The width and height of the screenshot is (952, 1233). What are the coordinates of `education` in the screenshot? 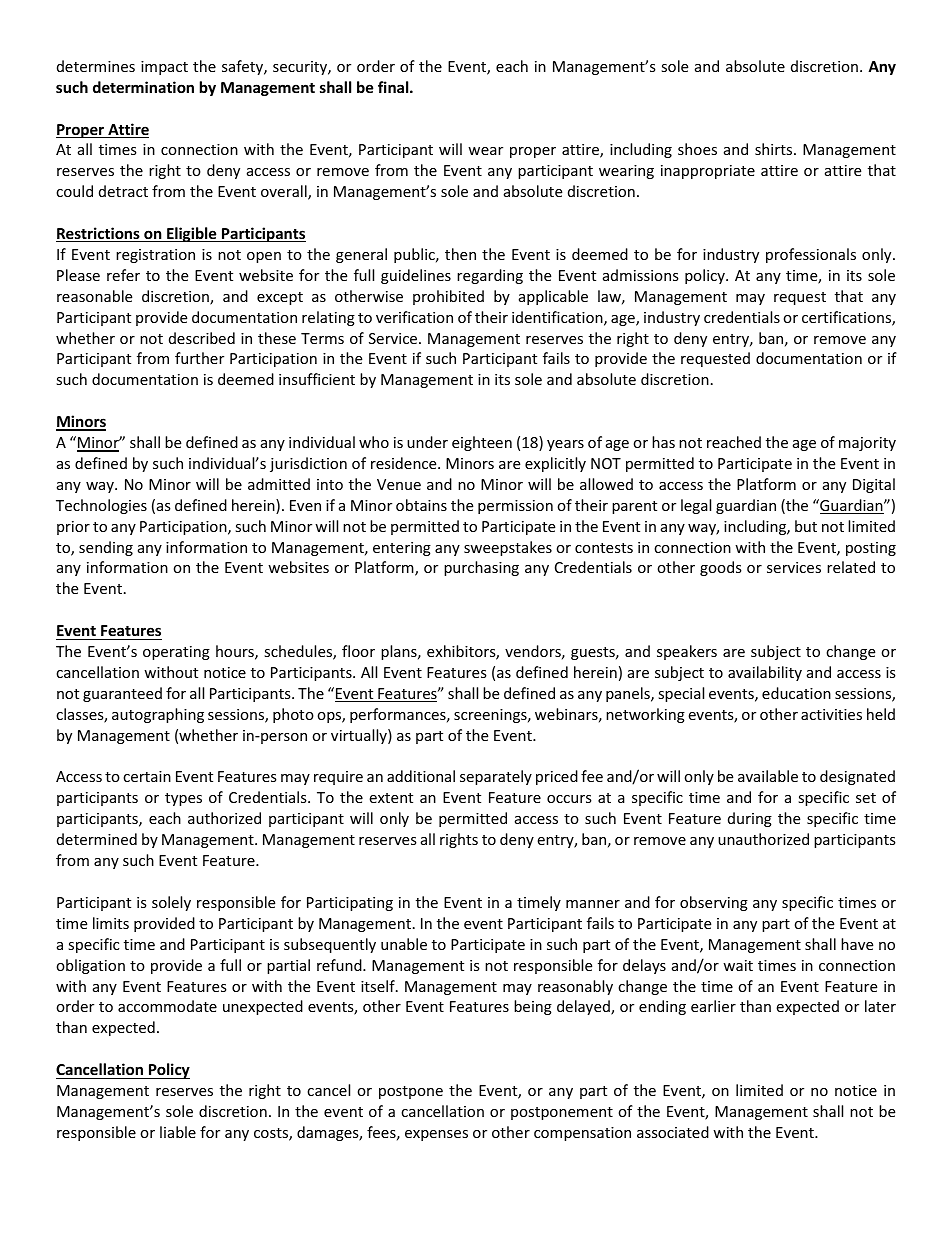 It's located at (796, 693).
